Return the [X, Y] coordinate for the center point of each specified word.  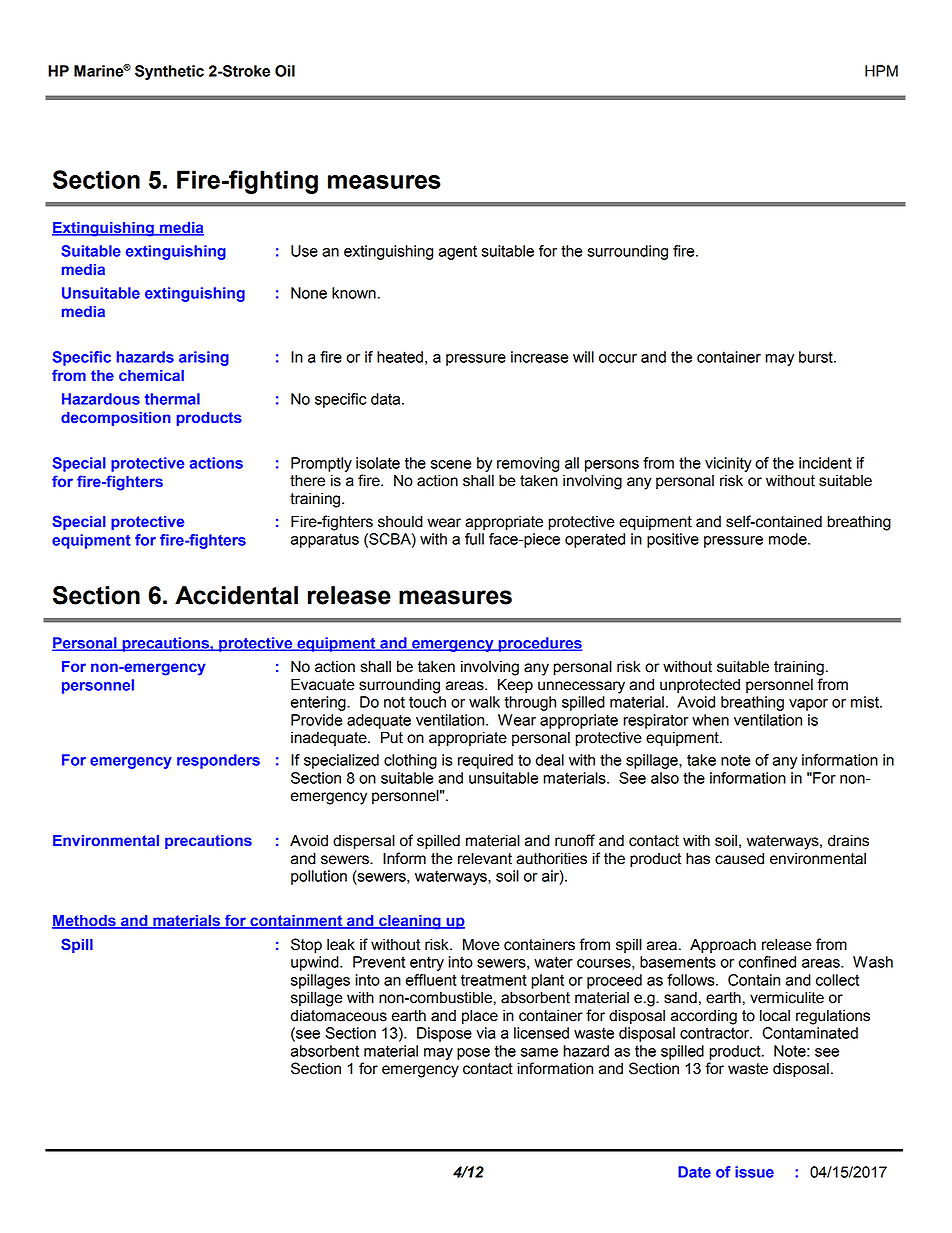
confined [767, 962]
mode [789, 539]
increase [539, 357]
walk [484, 702]
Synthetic [169, 72]
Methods [85, 922]
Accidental [236, 595]
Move [481, 944]
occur [618, 358]
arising [204, 358]
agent [458, 253]
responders [218, 761]
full [474, 539]
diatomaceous [339, 1016]
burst [817, 357]
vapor [808, 705]
